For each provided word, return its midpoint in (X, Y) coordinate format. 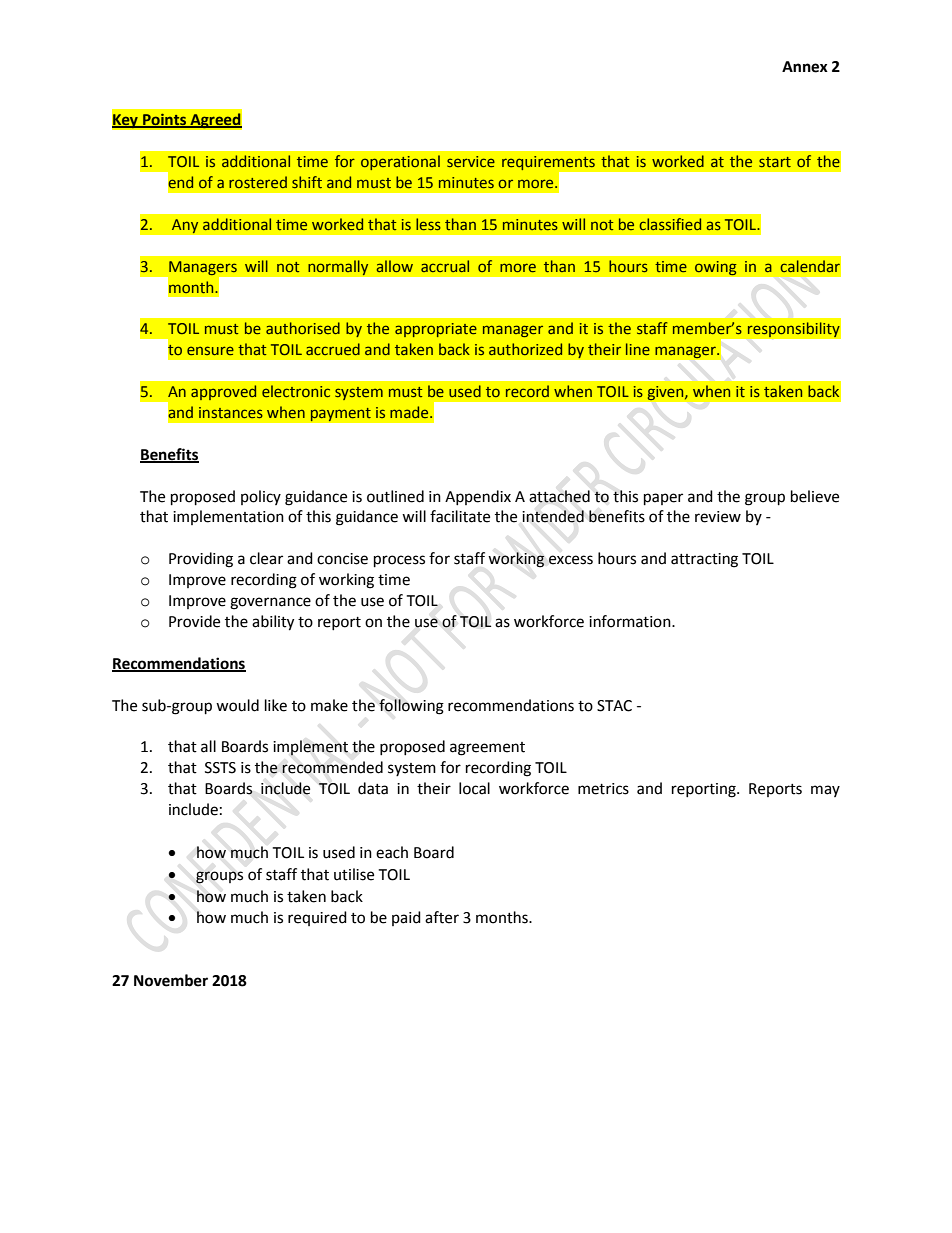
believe (815, 496)
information (631, 621)
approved (223, 392)
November (171, 980)
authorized (525, 349)
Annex (805, 67)
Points (165, 121)
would (237, 705)
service (471, 161)
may (825, 791)
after (442, 917)
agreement (487, 749)
